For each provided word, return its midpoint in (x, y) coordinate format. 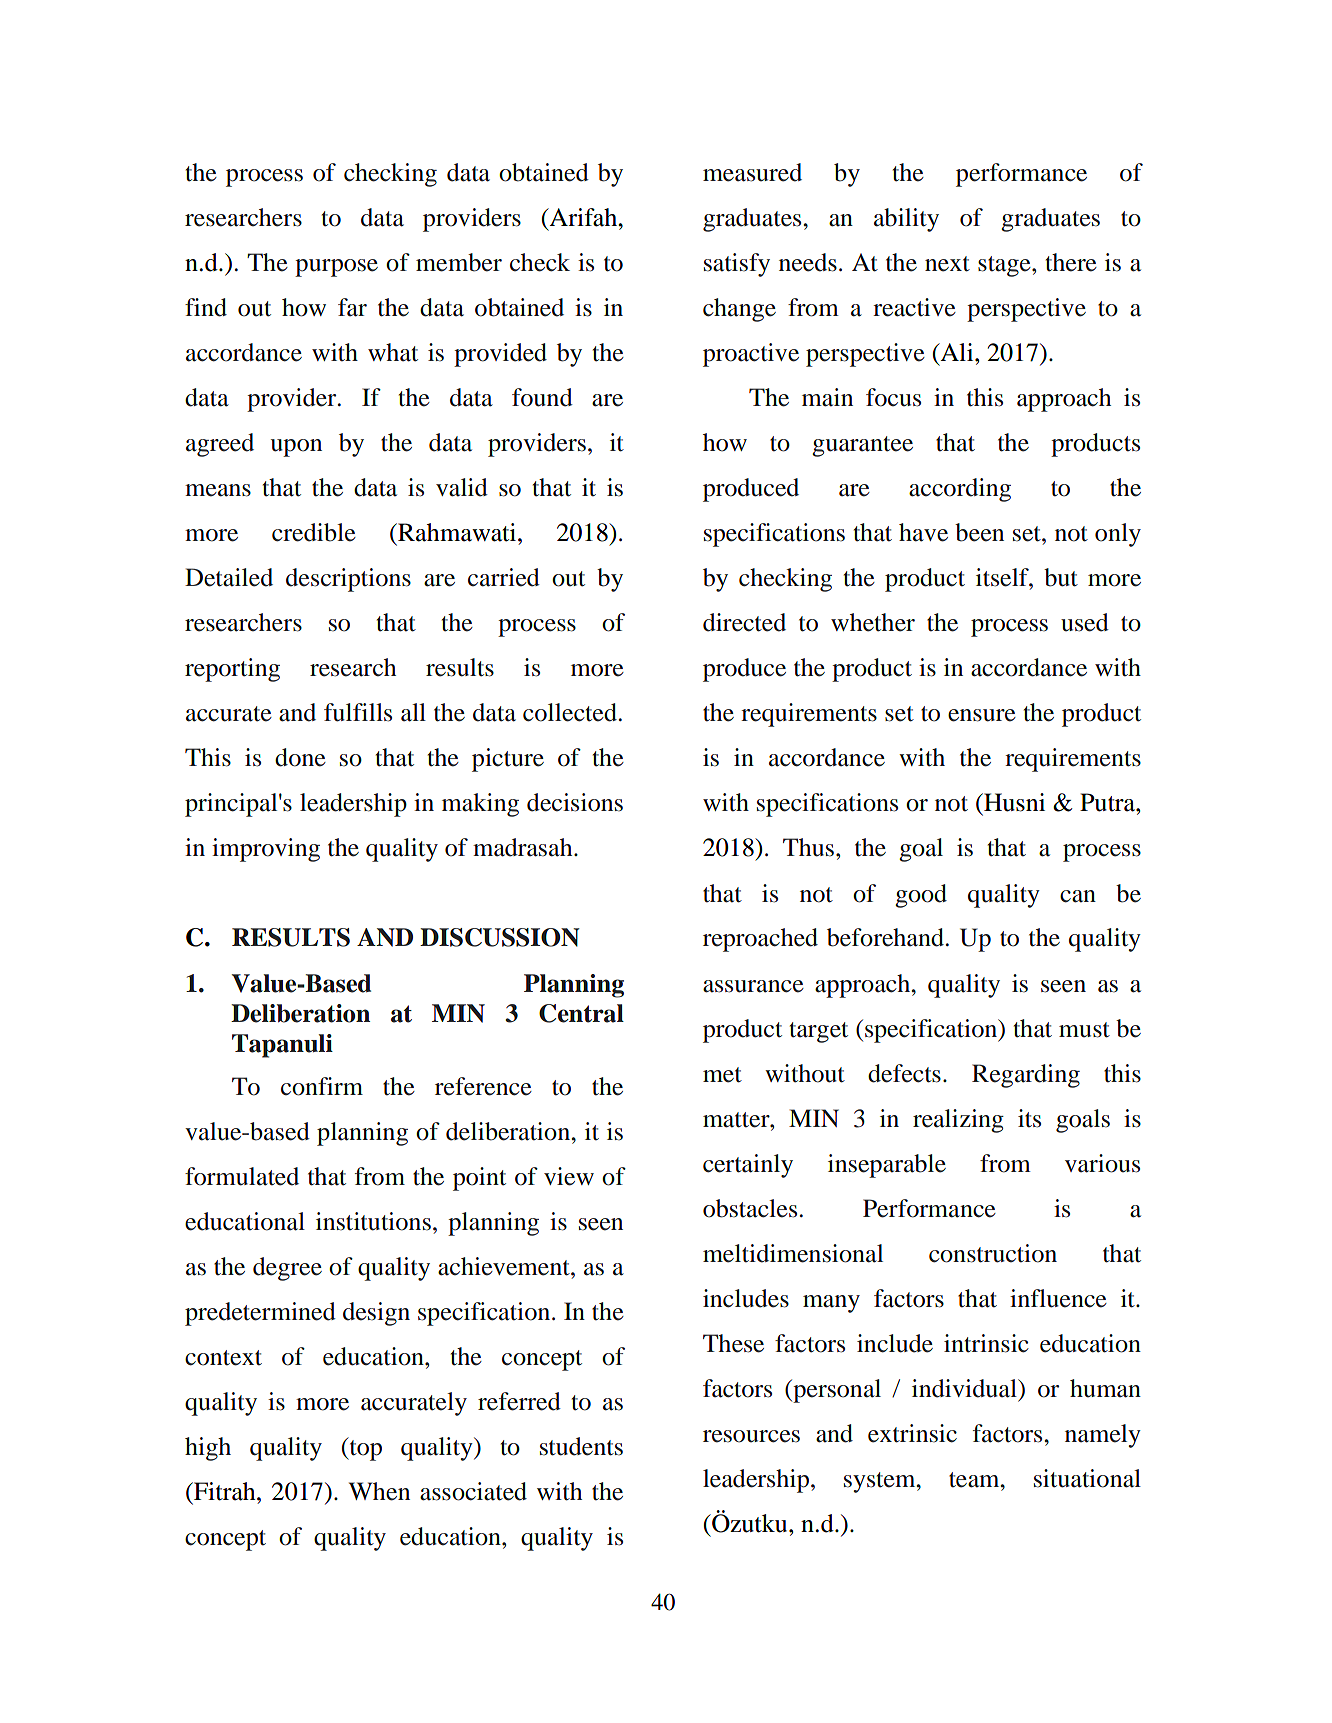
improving (266, 850)
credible (314, 532)
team (975, 1480)
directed (744, 622)
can (1078, 896)
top (364, 1449)
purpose (336, 268)
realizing (958, 1121)
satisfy (737, 265)
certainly (748, 1166)
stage (1005, 266)
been (979, 532)
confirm (322, 1086)
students (581, 1446)
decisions (575, 802)
